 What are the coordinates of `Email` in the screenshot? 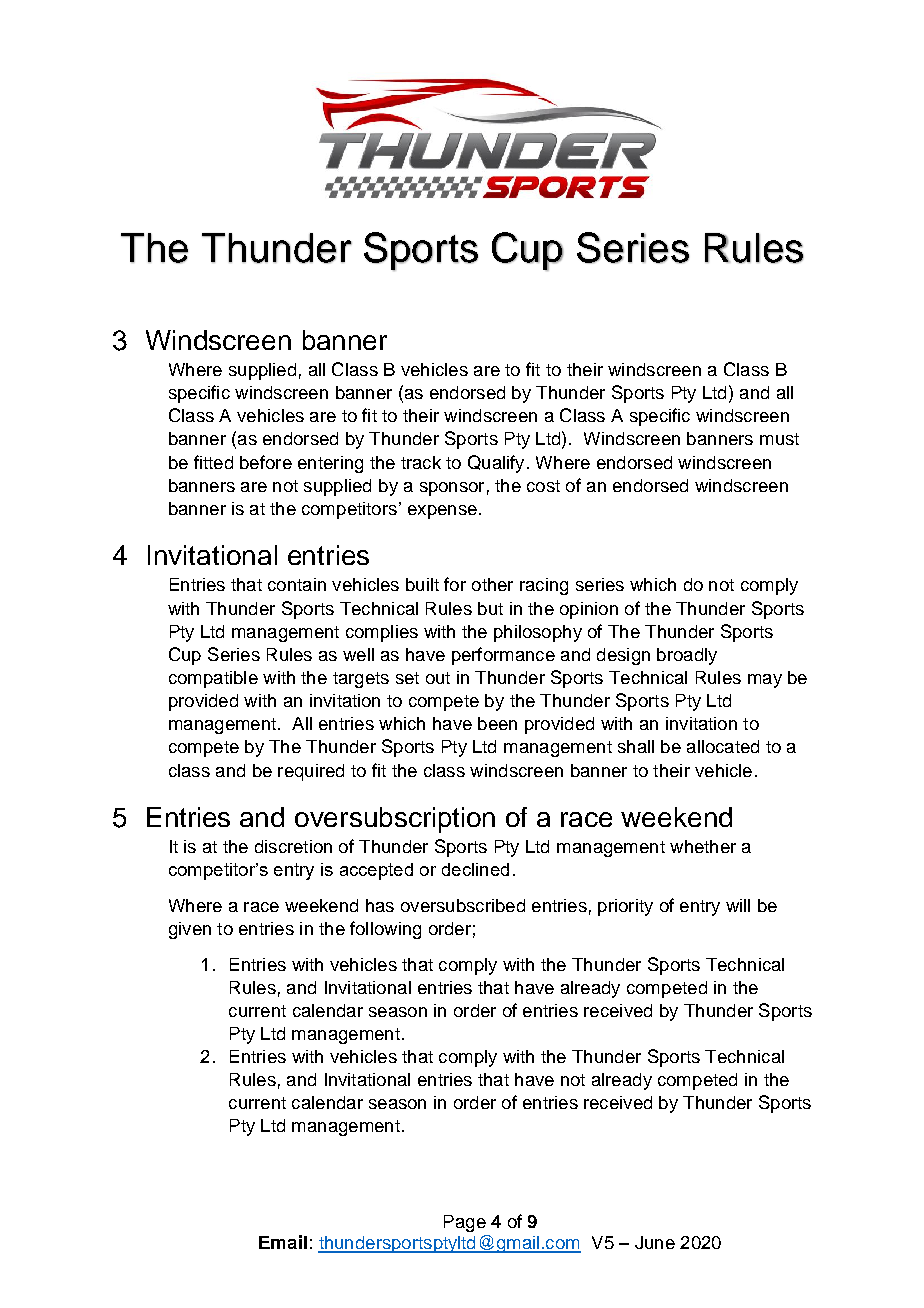 It's located at (283, 1242).
